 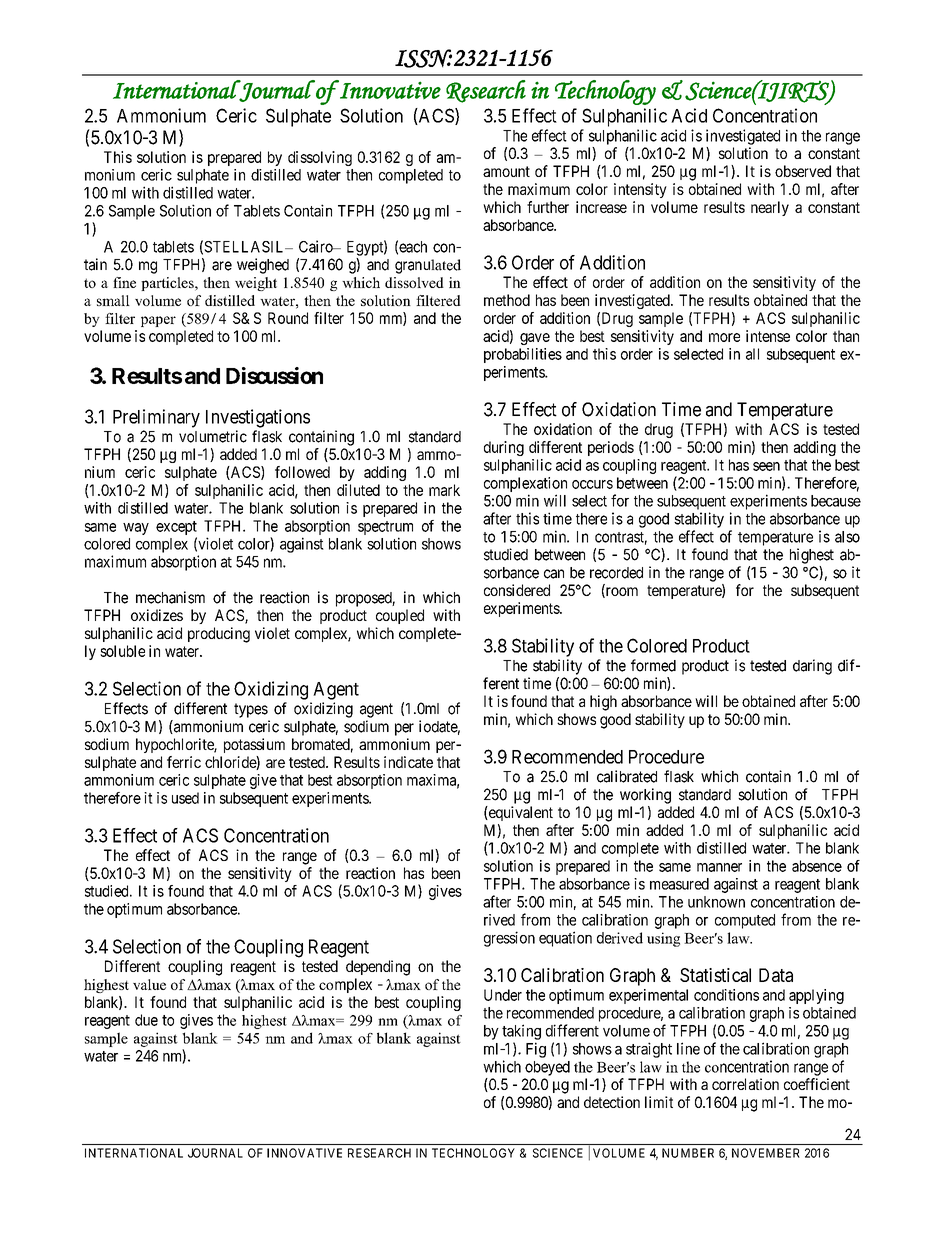 I want to click on daring, so click(x=812, y=667).
